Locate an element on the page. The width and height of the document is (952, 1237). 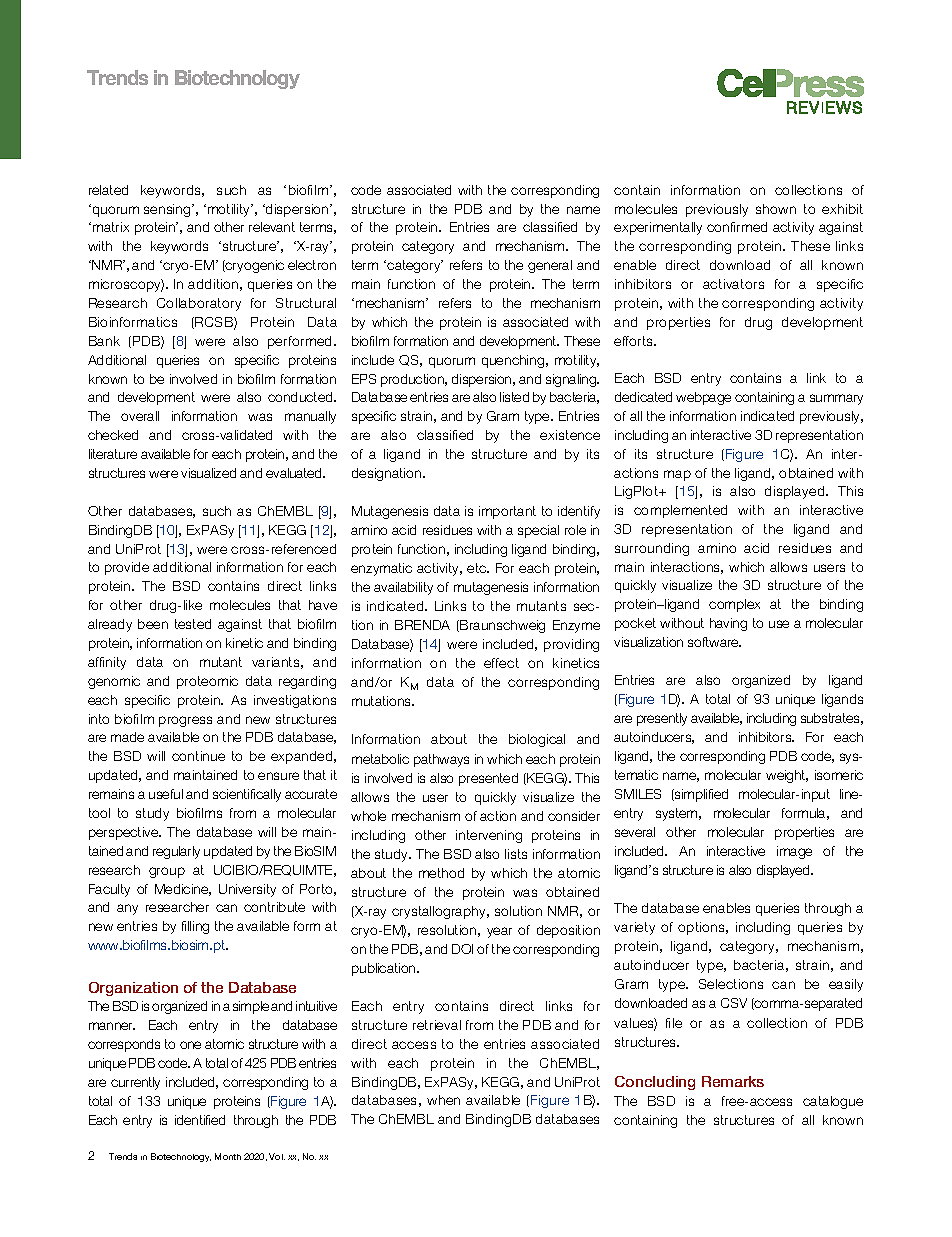
shown is located at coordinates (776, 209).
